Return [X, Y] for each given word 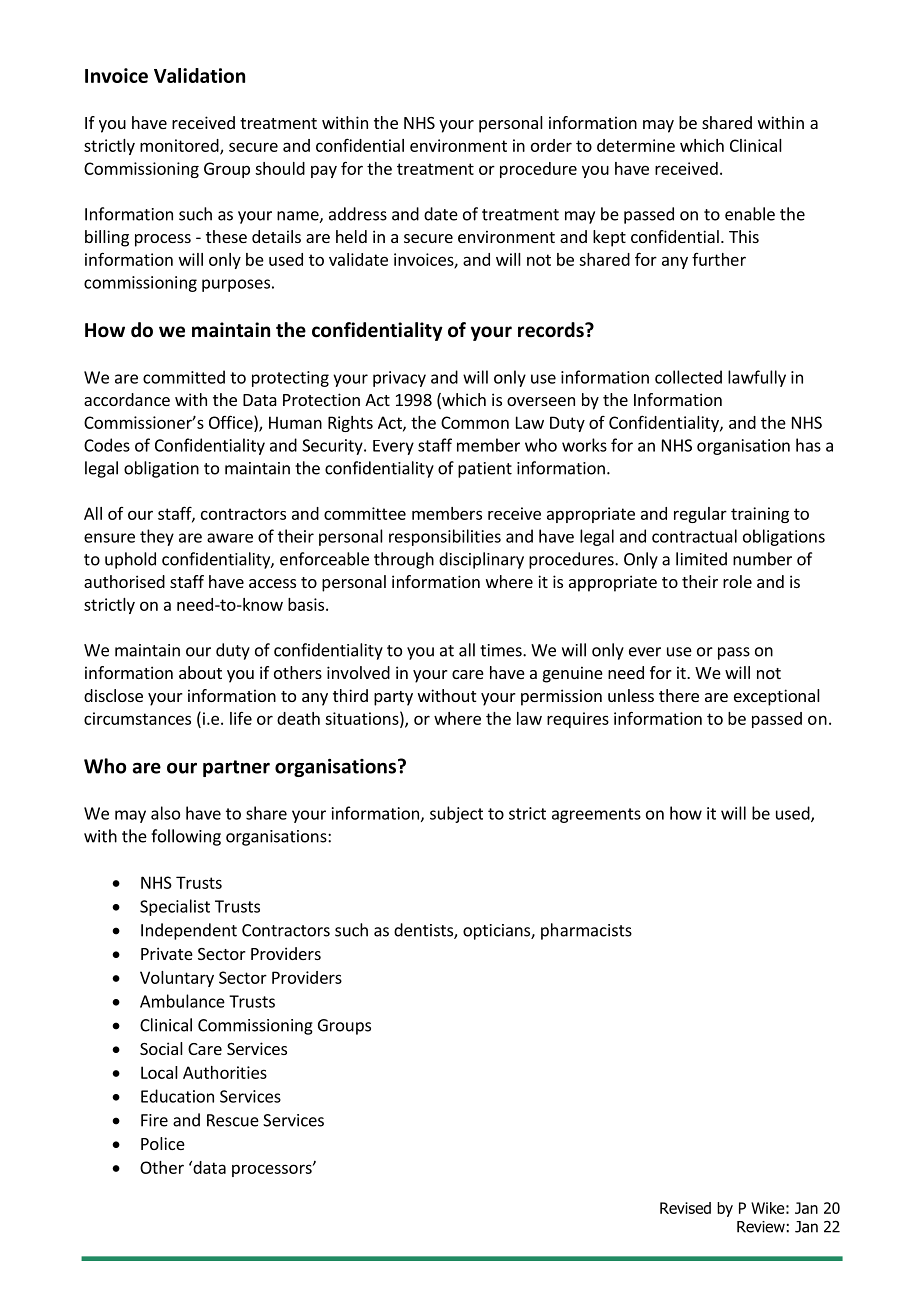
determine [636, 145]
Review [761, 1227]
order [551, 145]
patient [485, 470]
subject [456, 814]
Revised [685, 1208]
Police [163, 1143]
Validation [199, 75]
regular [700, 515]
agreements [596, 815]
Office [232, 422]
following [186, 837]
